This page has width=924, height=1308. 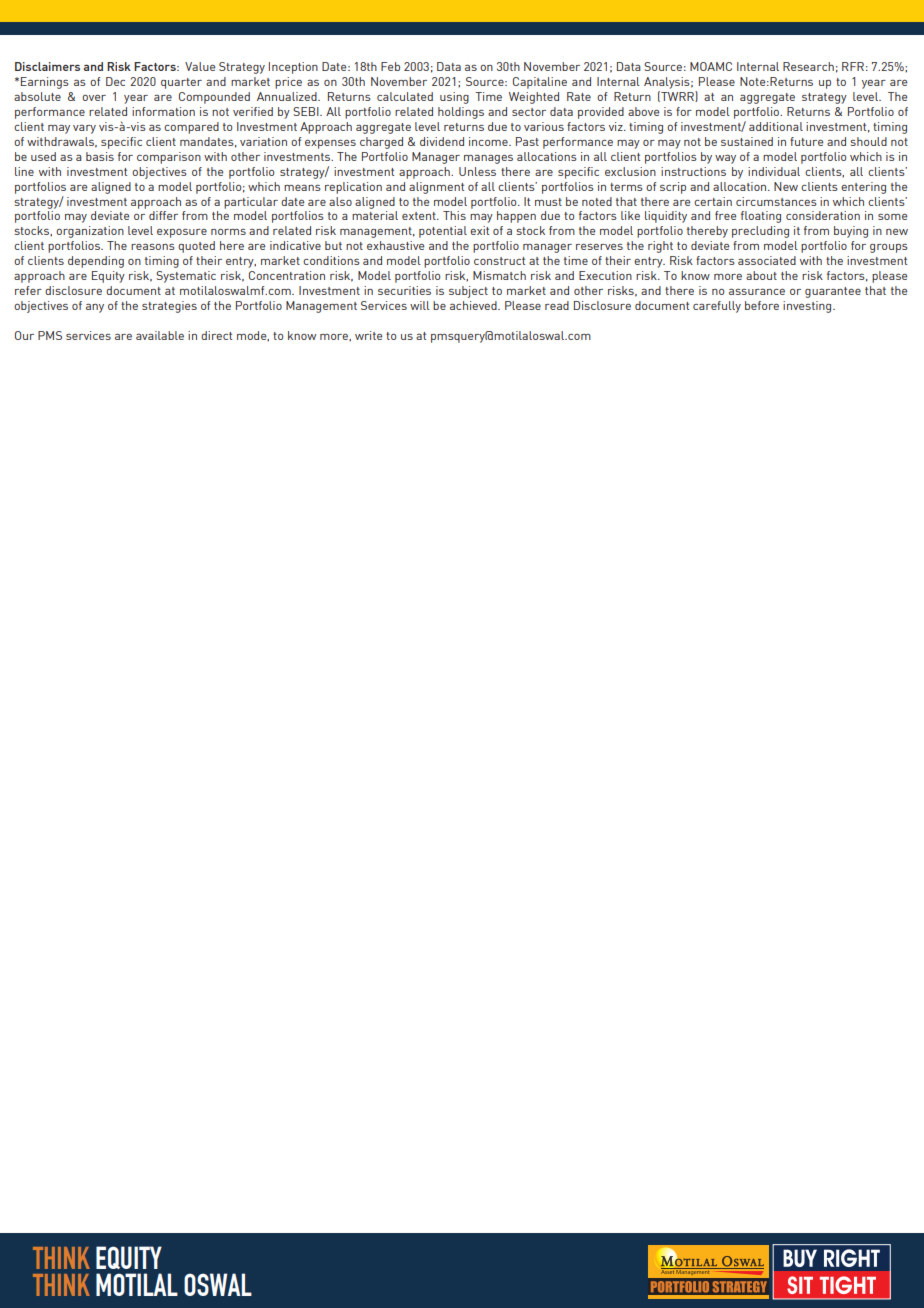 I want to click on Dec, so click(x=115, y=81).
